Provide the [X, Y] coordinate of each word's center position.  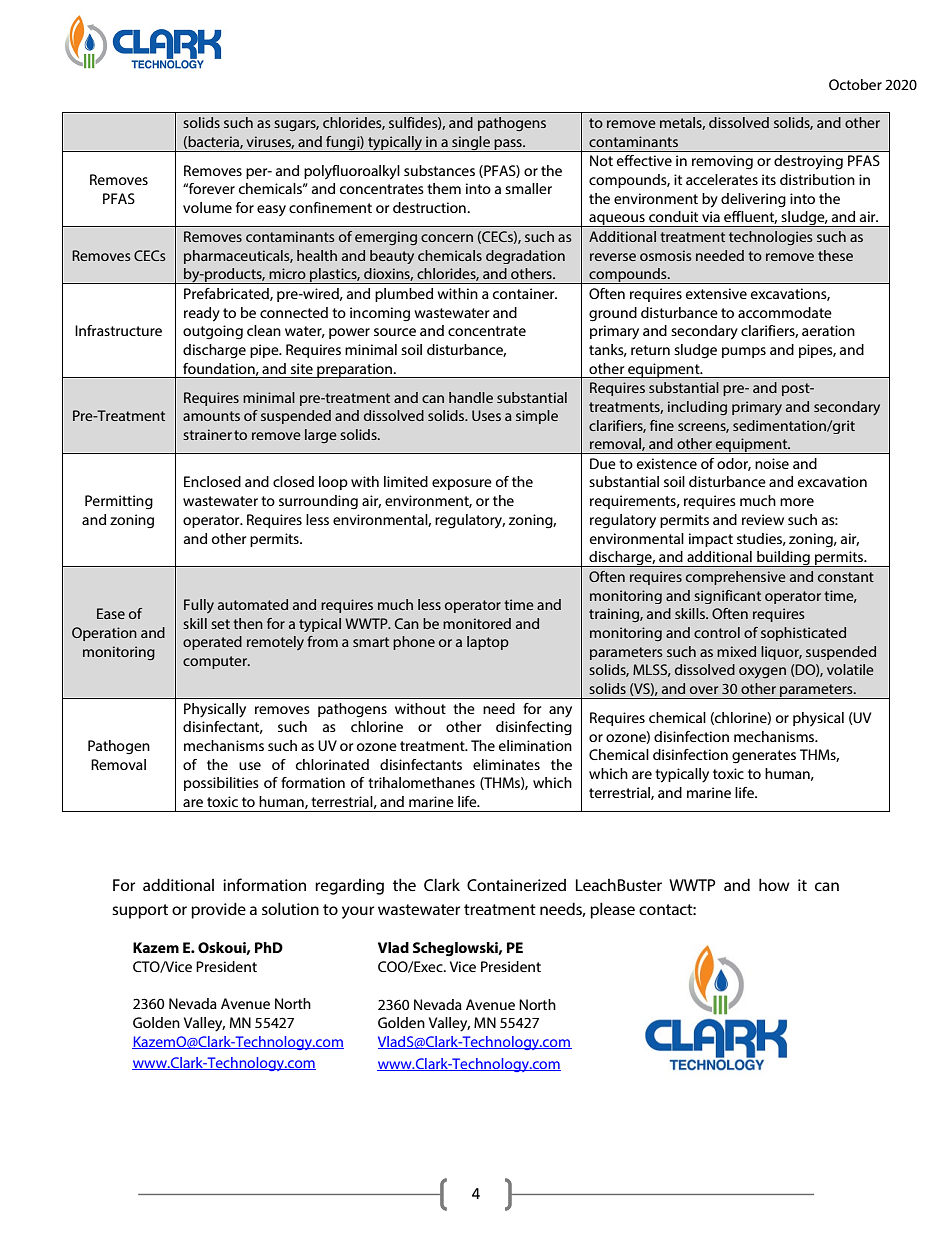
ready [202, 314]
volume [207, 207]
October [855, 84]
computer [216, 662]
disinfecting [534, 728]
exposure [462, 484]
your [358, 912]
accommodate [785, 312]
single [471, 144]
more [797, 502]
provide [218, 910]
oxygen [762, 673]
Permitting [119, 502]
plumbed [404, 295]
